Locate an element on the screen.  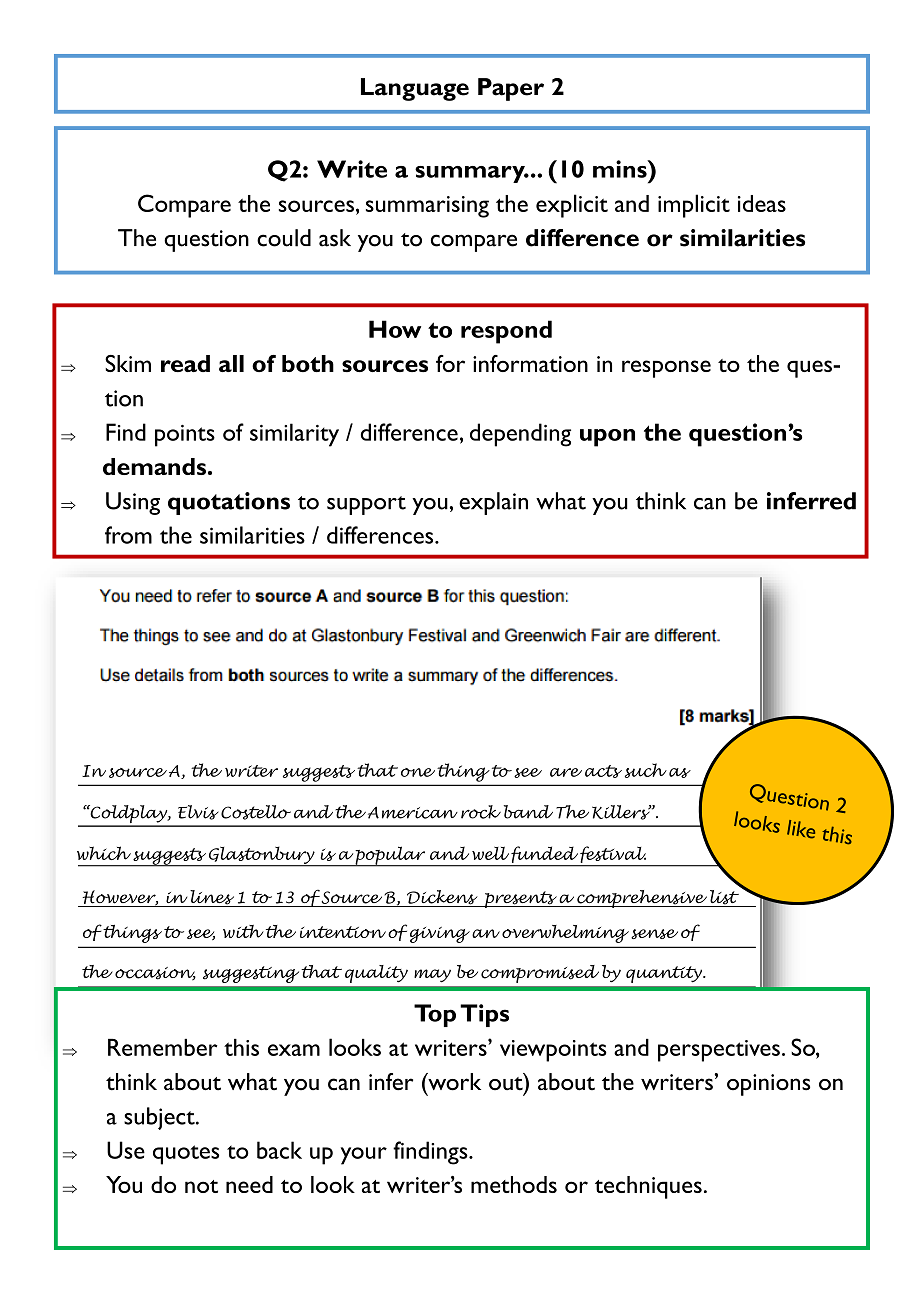
Killers is located at coordinates (622, 812).
